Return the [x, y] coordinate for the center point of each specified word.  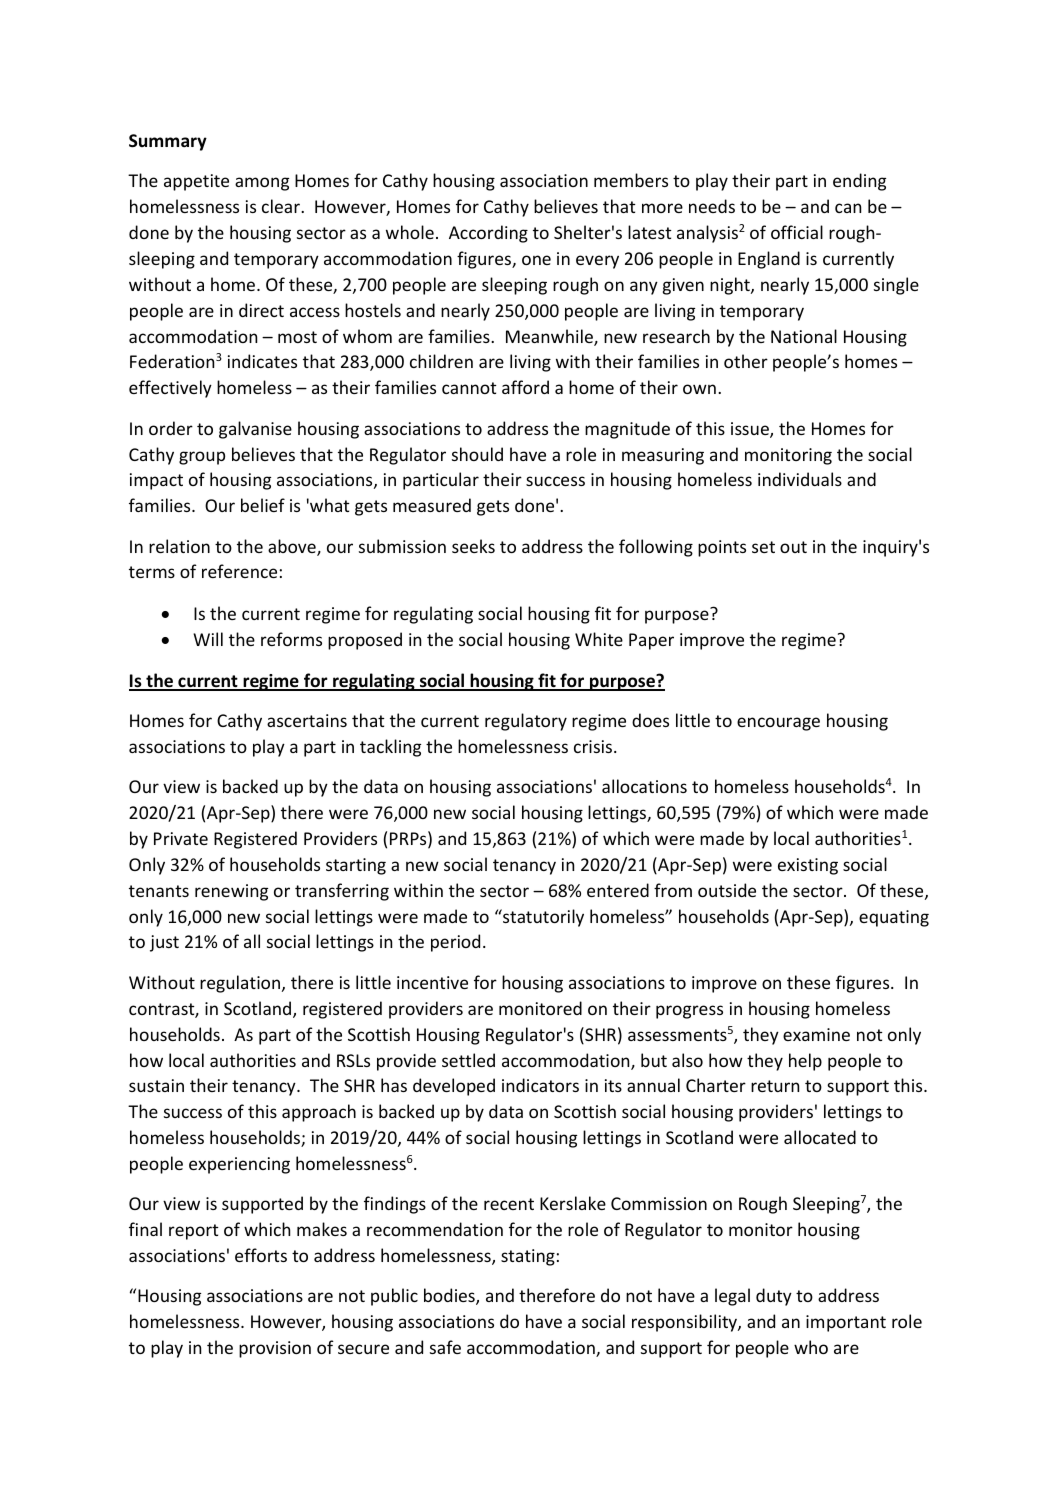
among [262, 184]
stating [528, 1257]
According [488, 234]
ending [859, 182]
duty [774, 1297]
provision [275, 1349]
